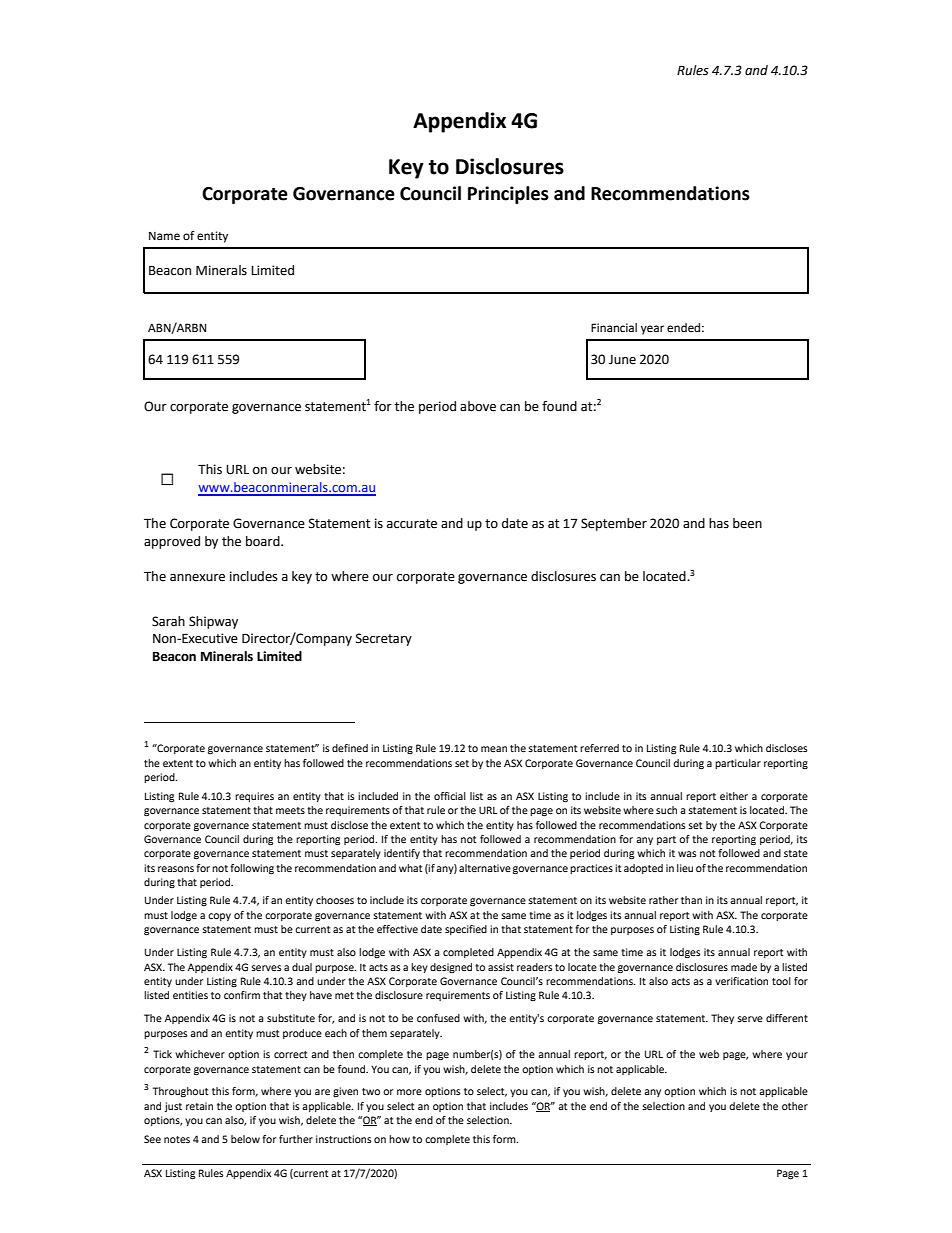  What do you see at coordinates (164, 236) in the document?
I see `Name` at bounding box center [164, 236].
